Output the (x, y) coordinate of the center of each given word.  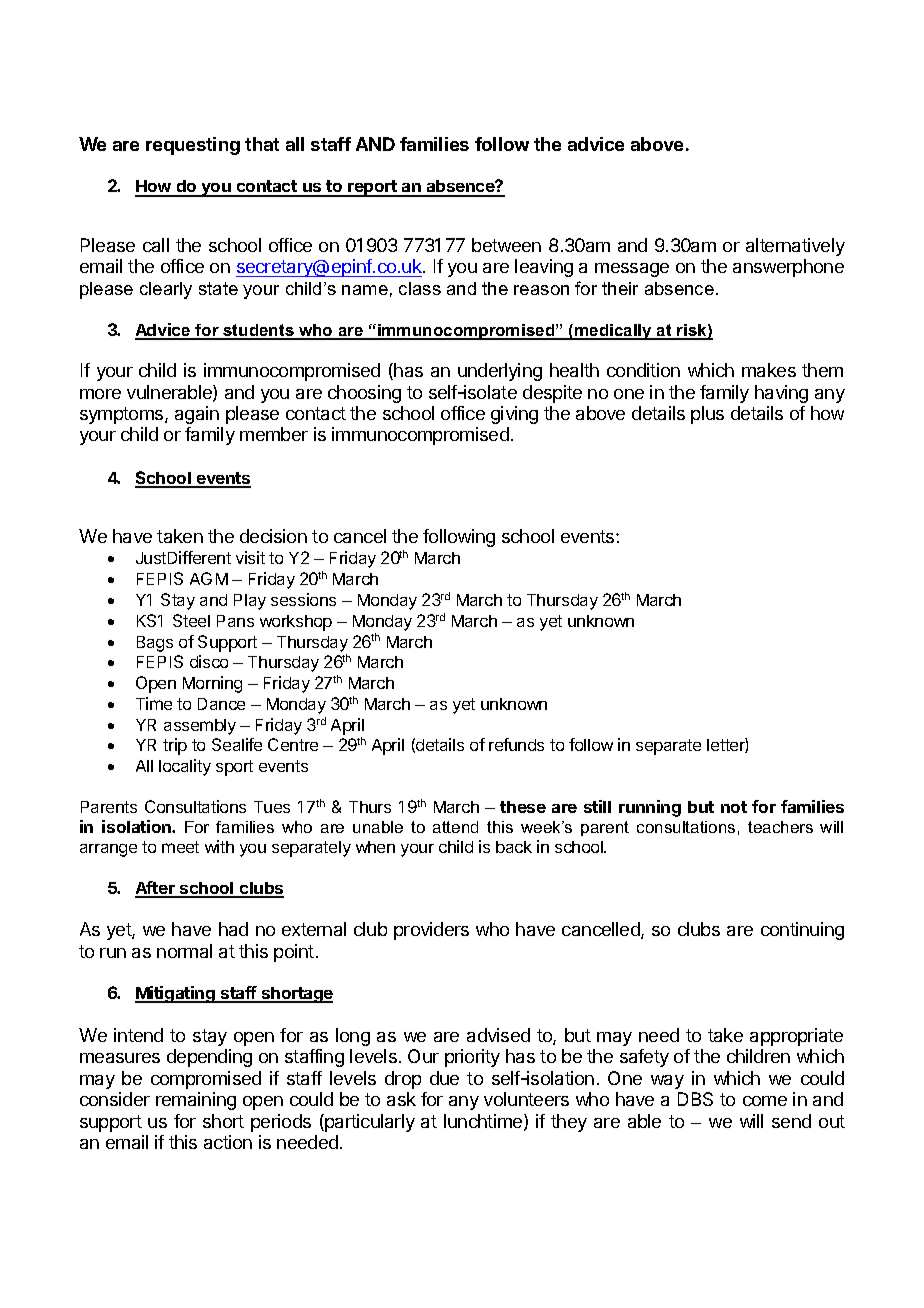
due (444, 1078)
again (197, 415)
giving (514, 415)
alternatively (795, 247)
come (765, 1101)
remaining (196, 1101)
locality (185, 767)
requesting (193, 146)
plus (707, 415)
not (734, 807)
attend (455, 827)
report (372, 188)
